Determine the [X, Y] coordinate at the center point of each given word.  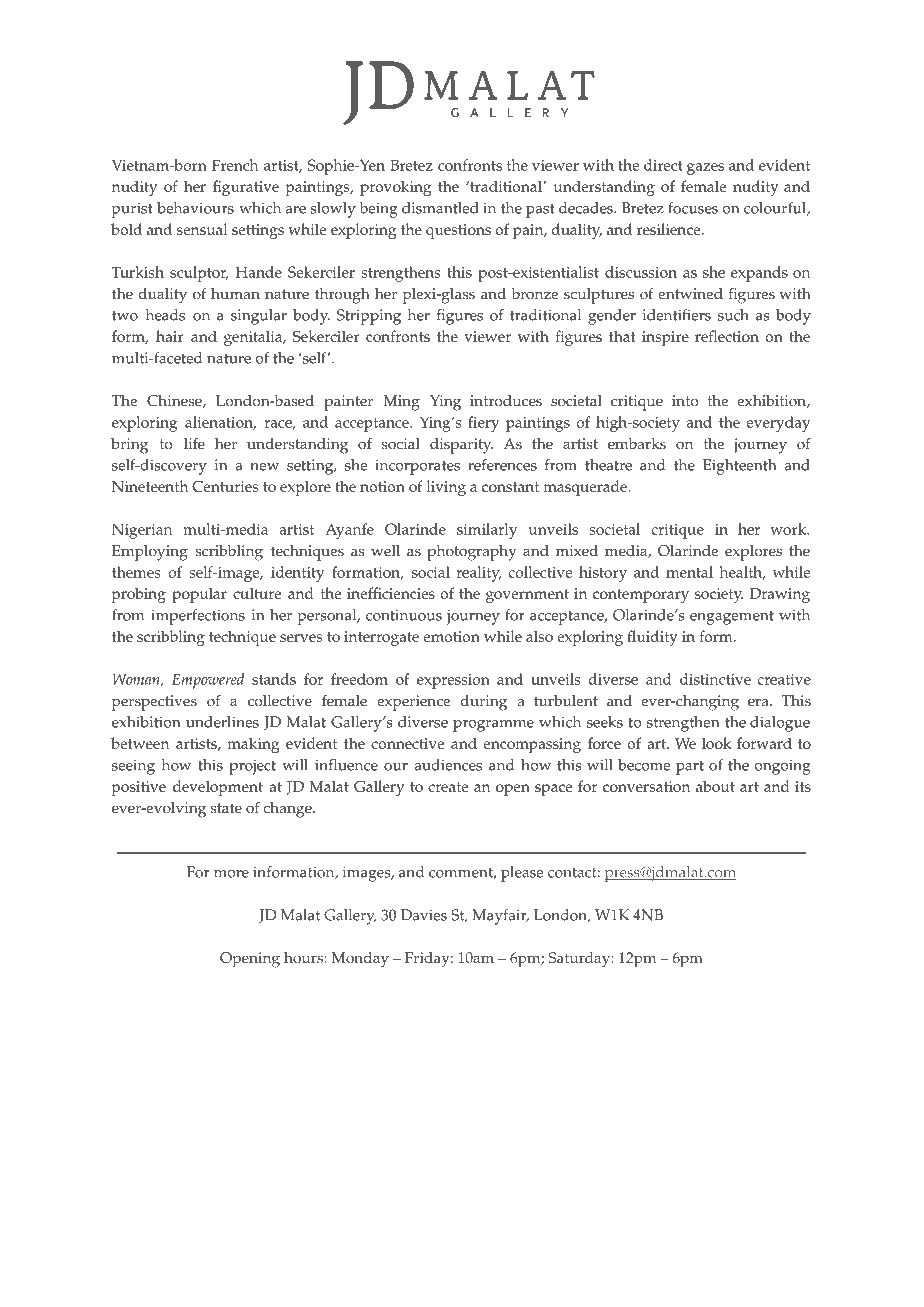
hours [304, 958]
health [742, 573]
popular [199, 595]
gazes [705, 169]
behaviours [195, 208]
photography [472, 553]
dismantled [440, 208]
